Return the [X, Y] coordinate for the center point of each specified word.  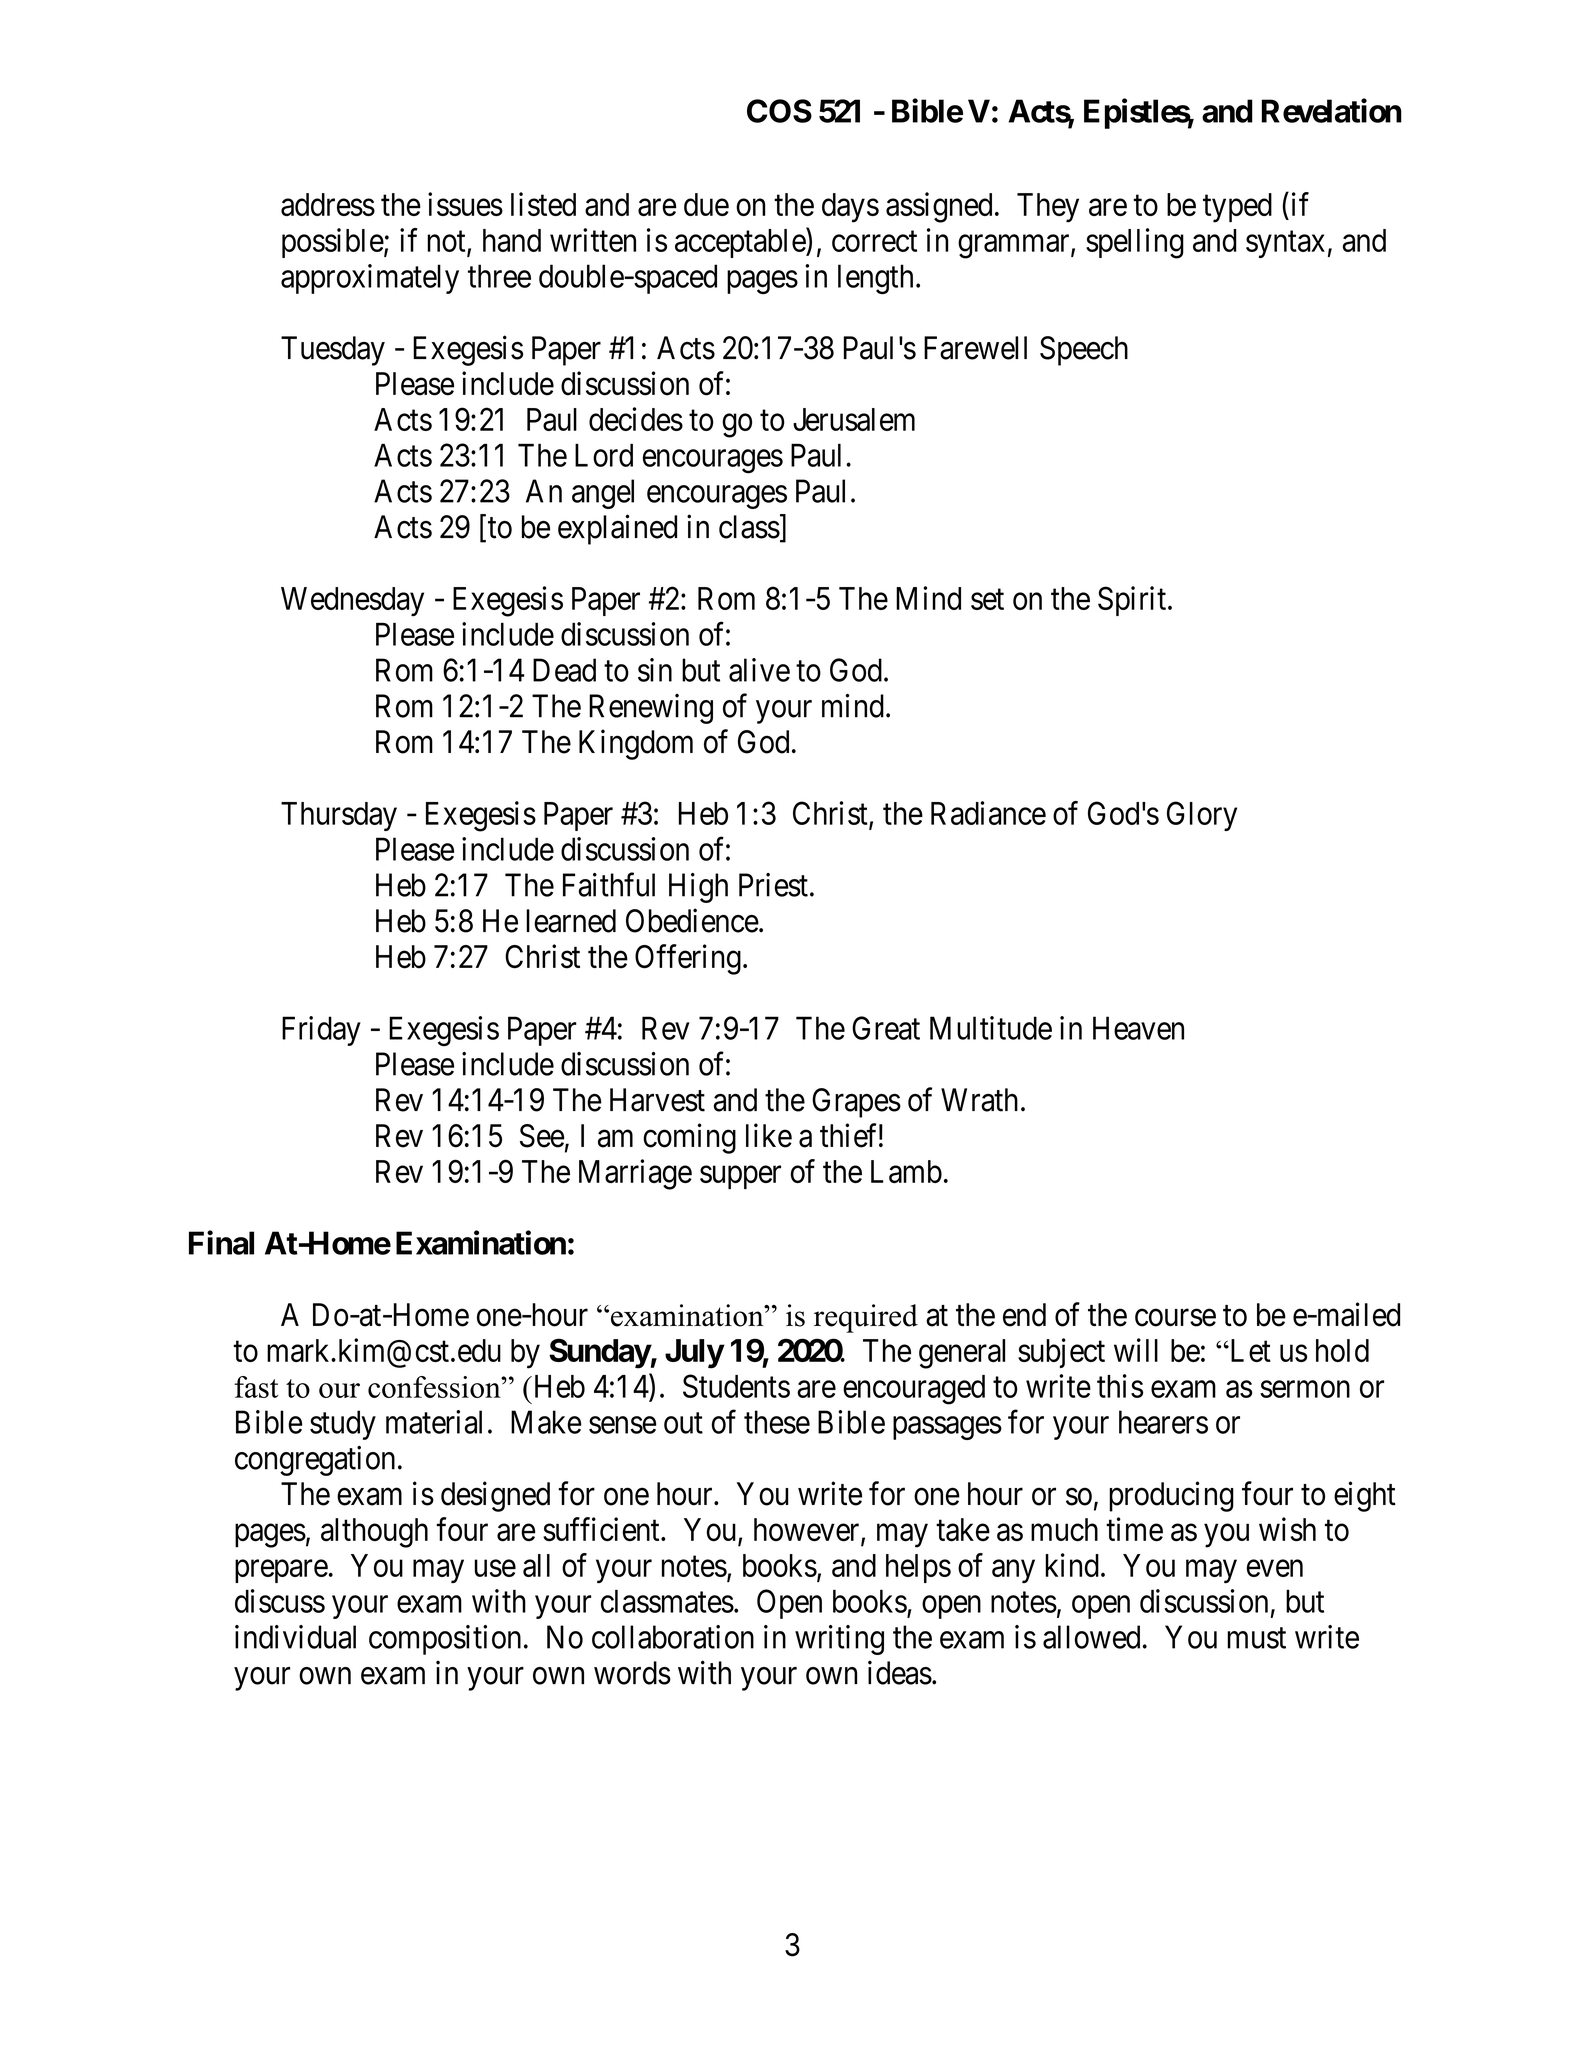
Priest [773, 885]
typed [1237, 208]
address [328, 204]
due [706, 204]
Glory [1202, 816]
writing [839, 1640]
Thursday [339, 816]
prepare [281, 1571]
